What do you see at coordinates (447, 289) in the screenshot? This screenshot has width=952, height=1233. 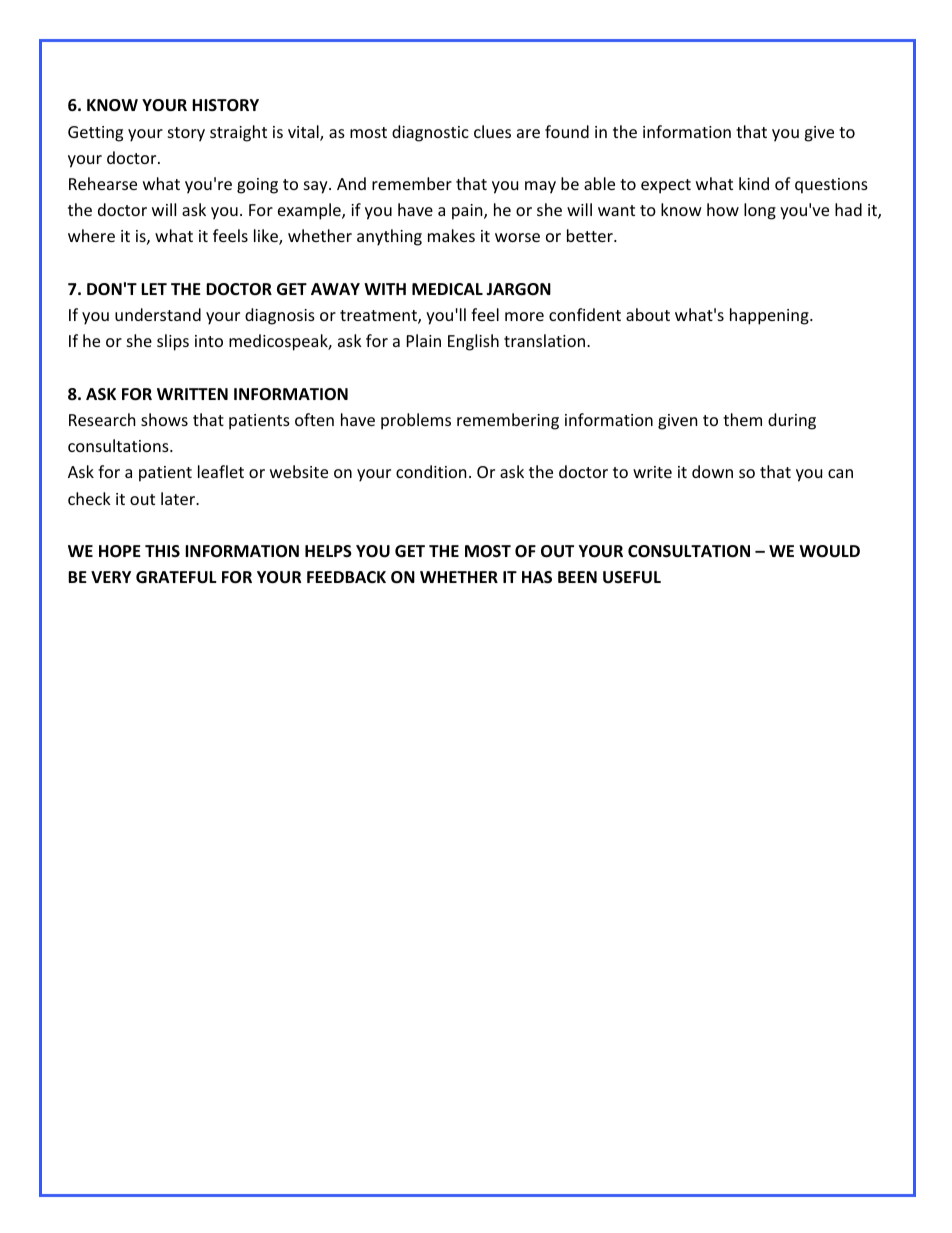 I see `MEDICAL` at bounding box center [447, 289].
